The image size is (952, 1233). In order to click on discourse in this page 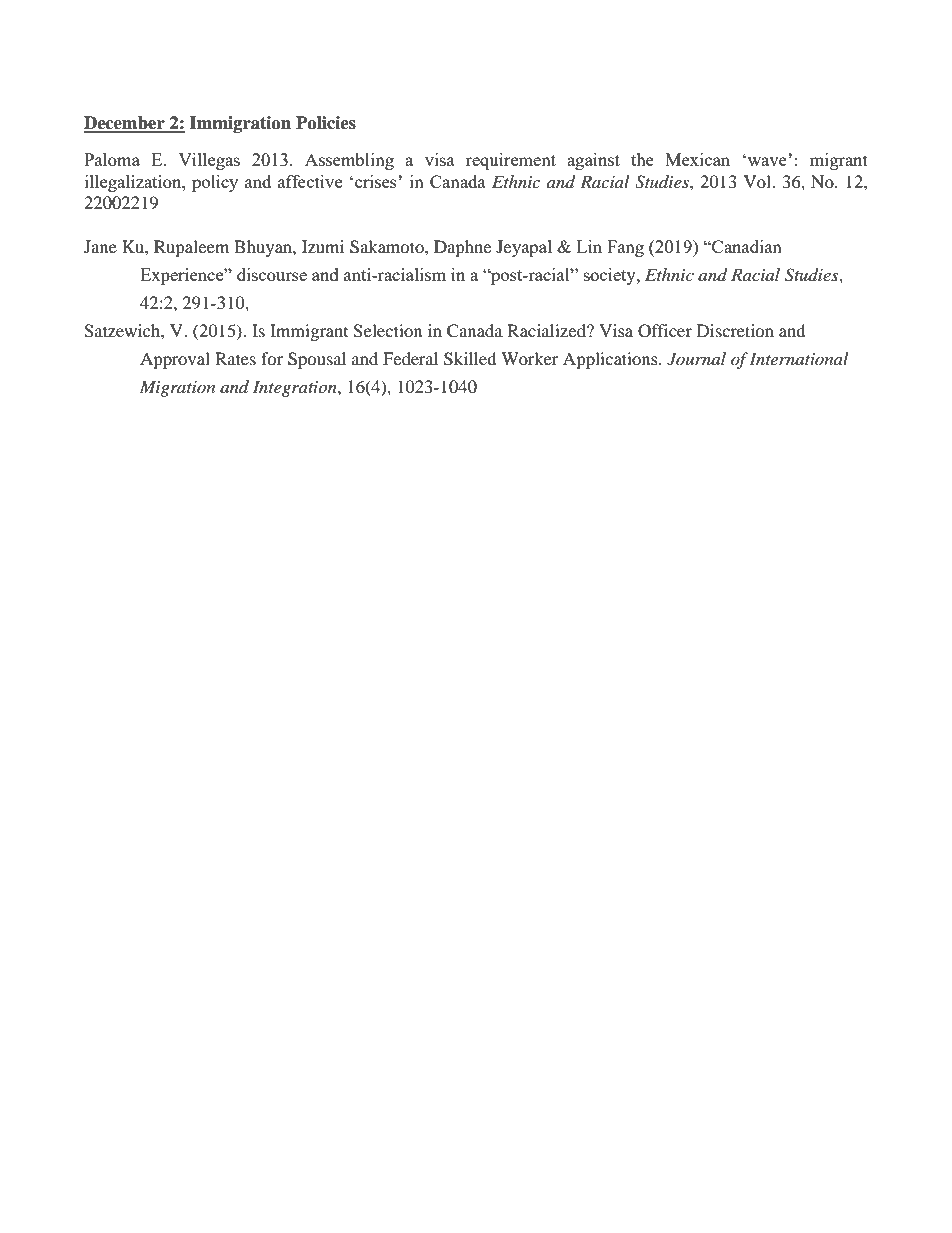, I will do `click(272, 274)`.
